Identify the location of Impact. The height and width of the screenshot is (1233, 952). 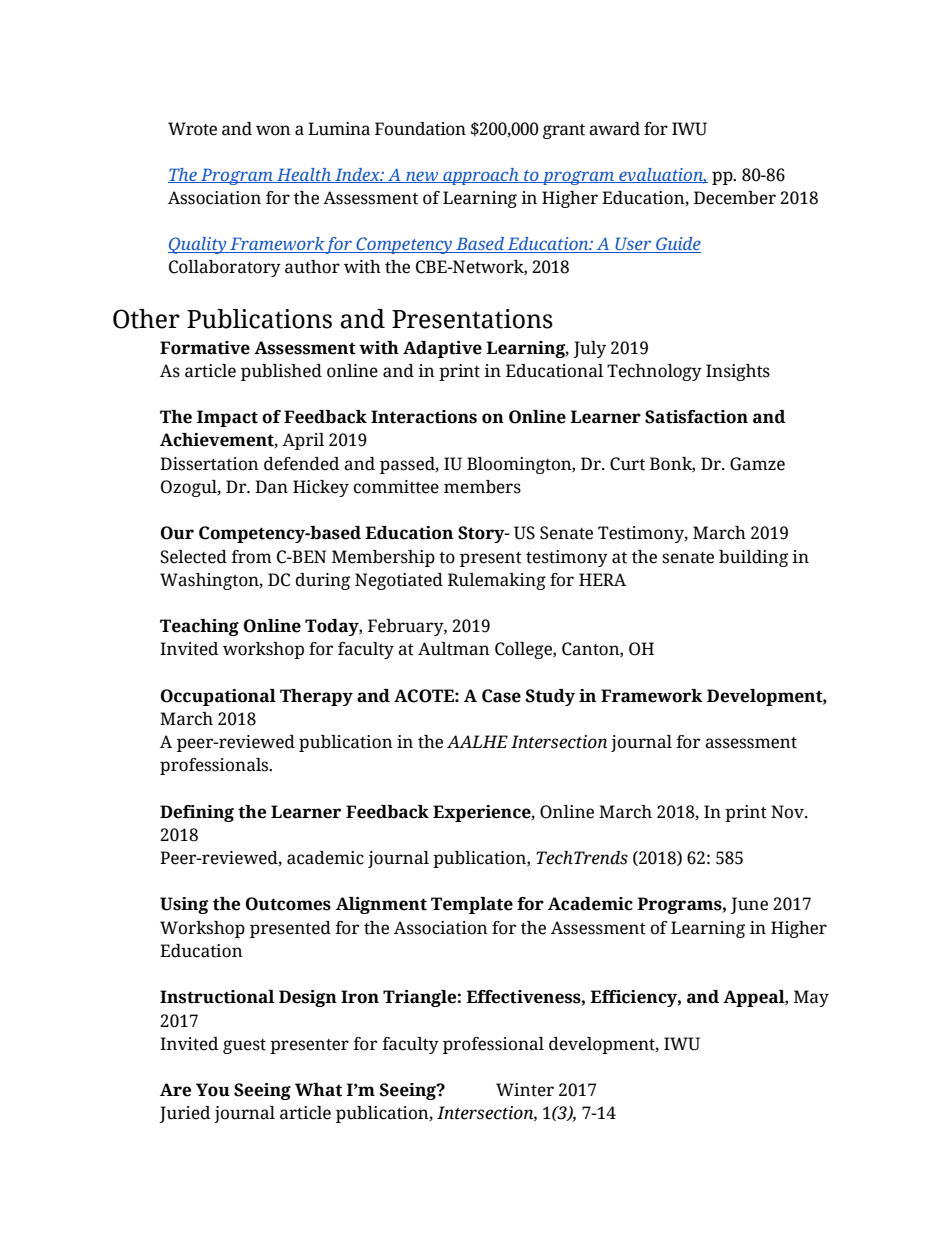
(227, 418).
